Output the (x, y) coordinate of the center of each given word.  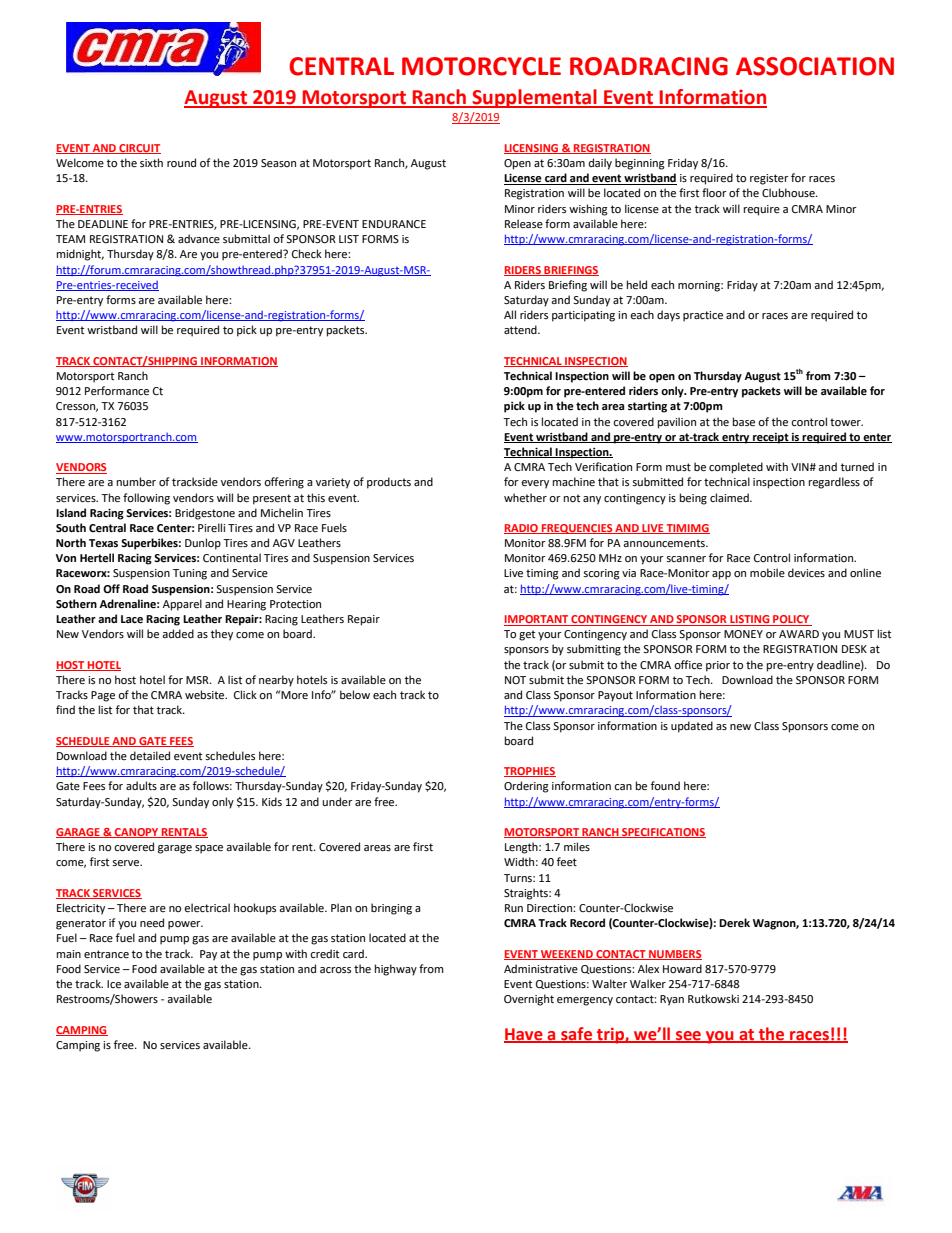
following (146, 499)
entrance (106, 954)
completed (736, 468)
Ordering (526, 787)
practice (703, 316)
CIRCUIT (139, 149)
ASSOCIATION (815, 66)
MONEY (743, 634)
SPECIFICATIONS (663, 833)
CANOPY (137, 833)
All (510, 314)
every (535, 484)
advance (199, 238)
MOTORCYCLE (481, 66)
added (178, 634)
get (527, 635)
